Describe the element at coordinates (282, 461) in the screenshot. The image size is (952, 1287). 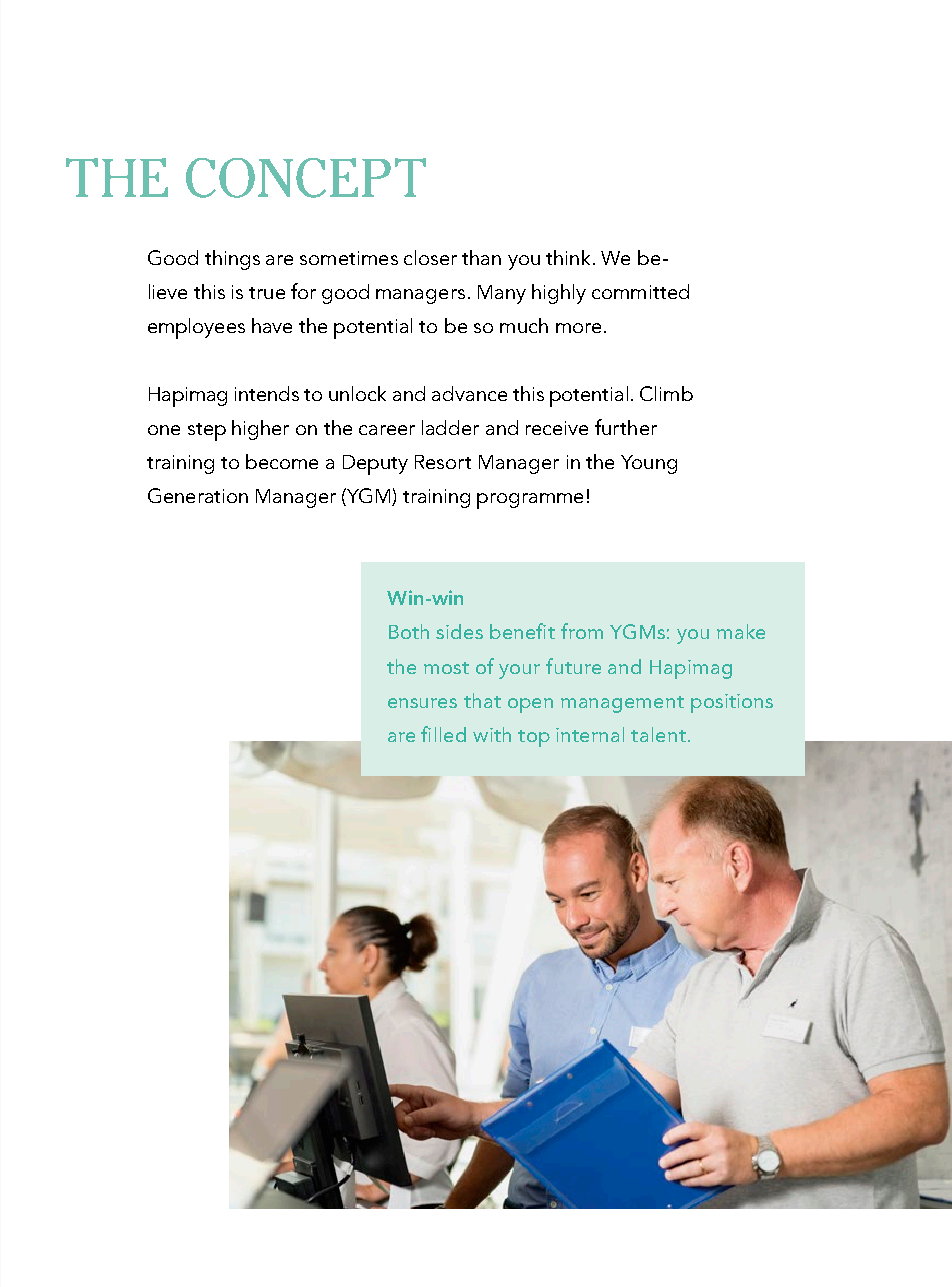
I see `become` at that location.
